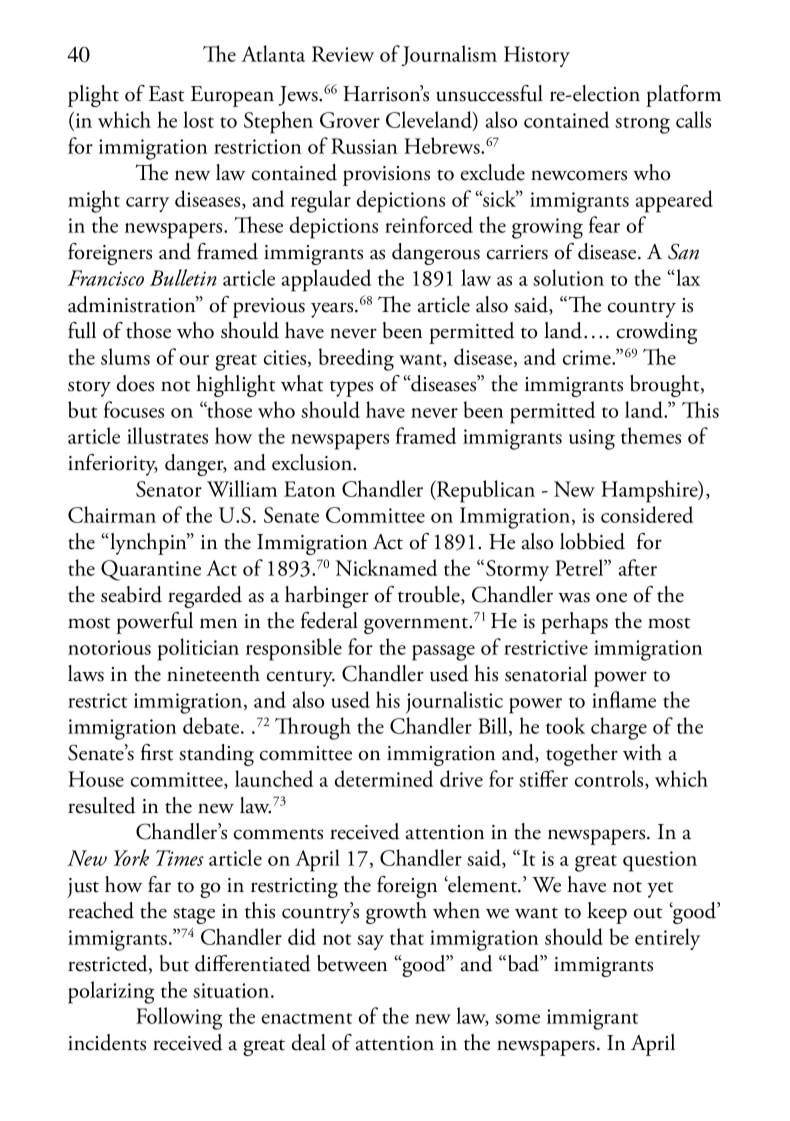  I want to click on Quarantine, so click(151, 570).
